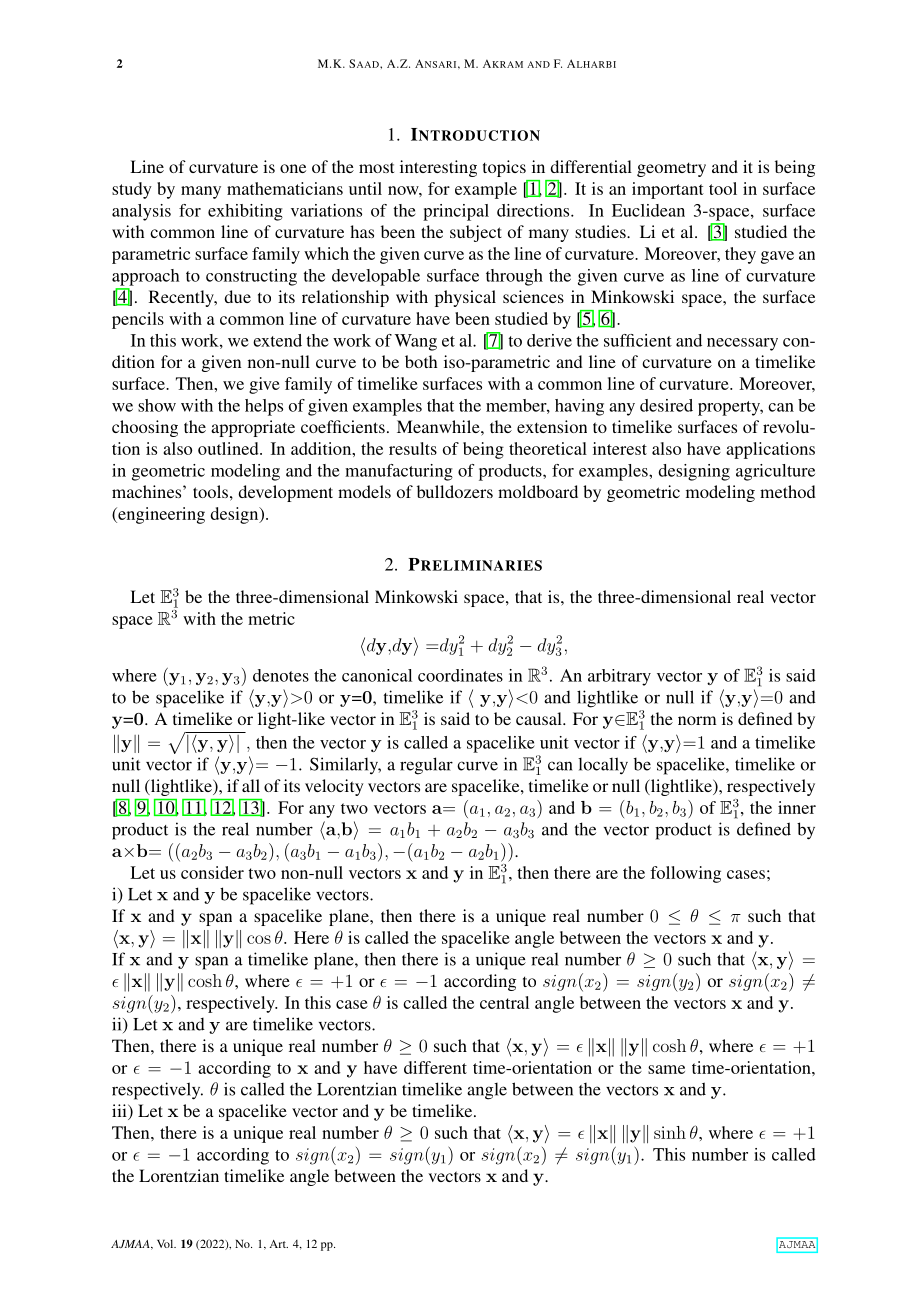 This screenshot has width=924, height=1308. I want to click on manufacturing, so click(399, 472).
